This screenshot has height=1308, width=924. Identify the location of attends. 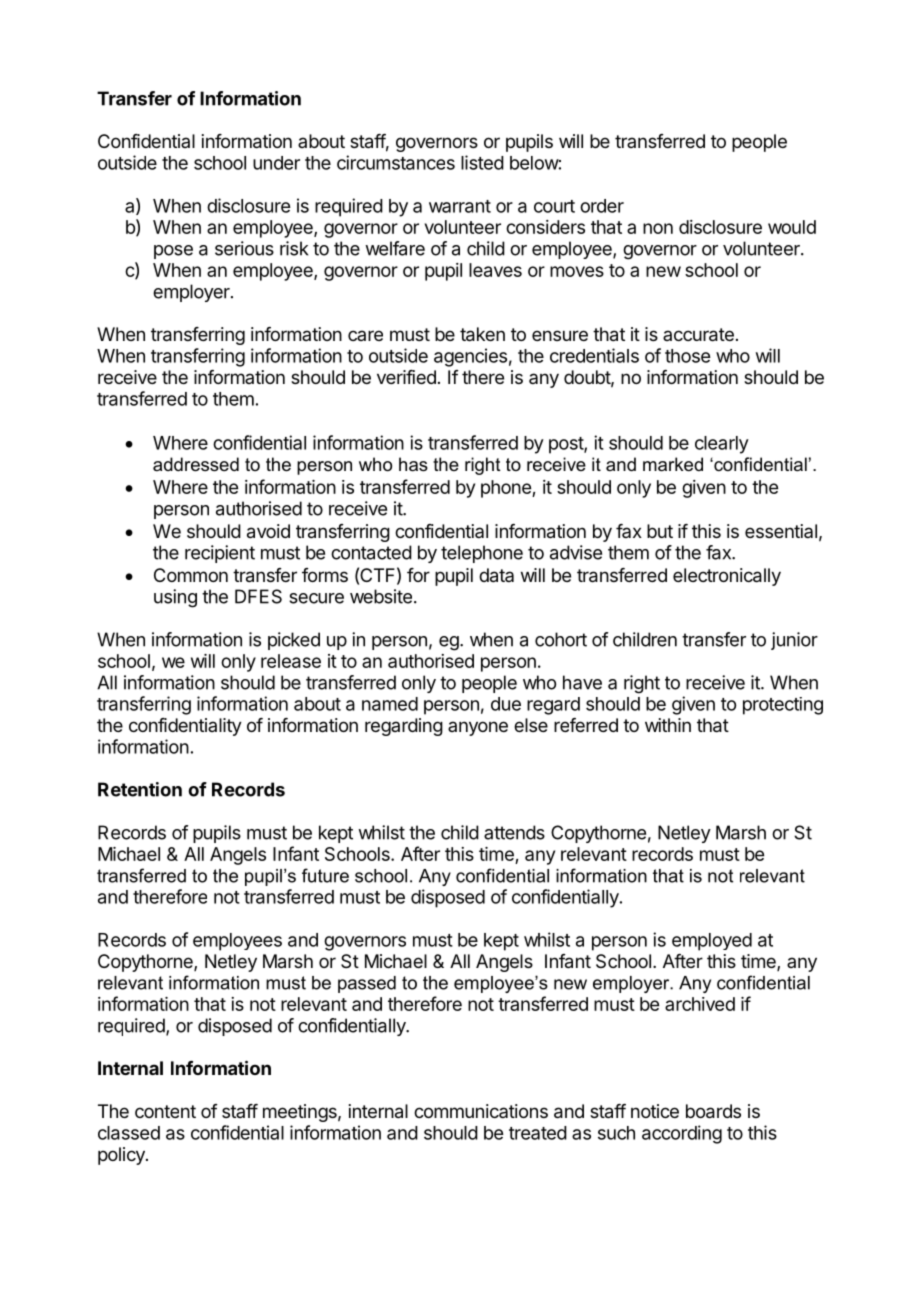
(514, 832).
